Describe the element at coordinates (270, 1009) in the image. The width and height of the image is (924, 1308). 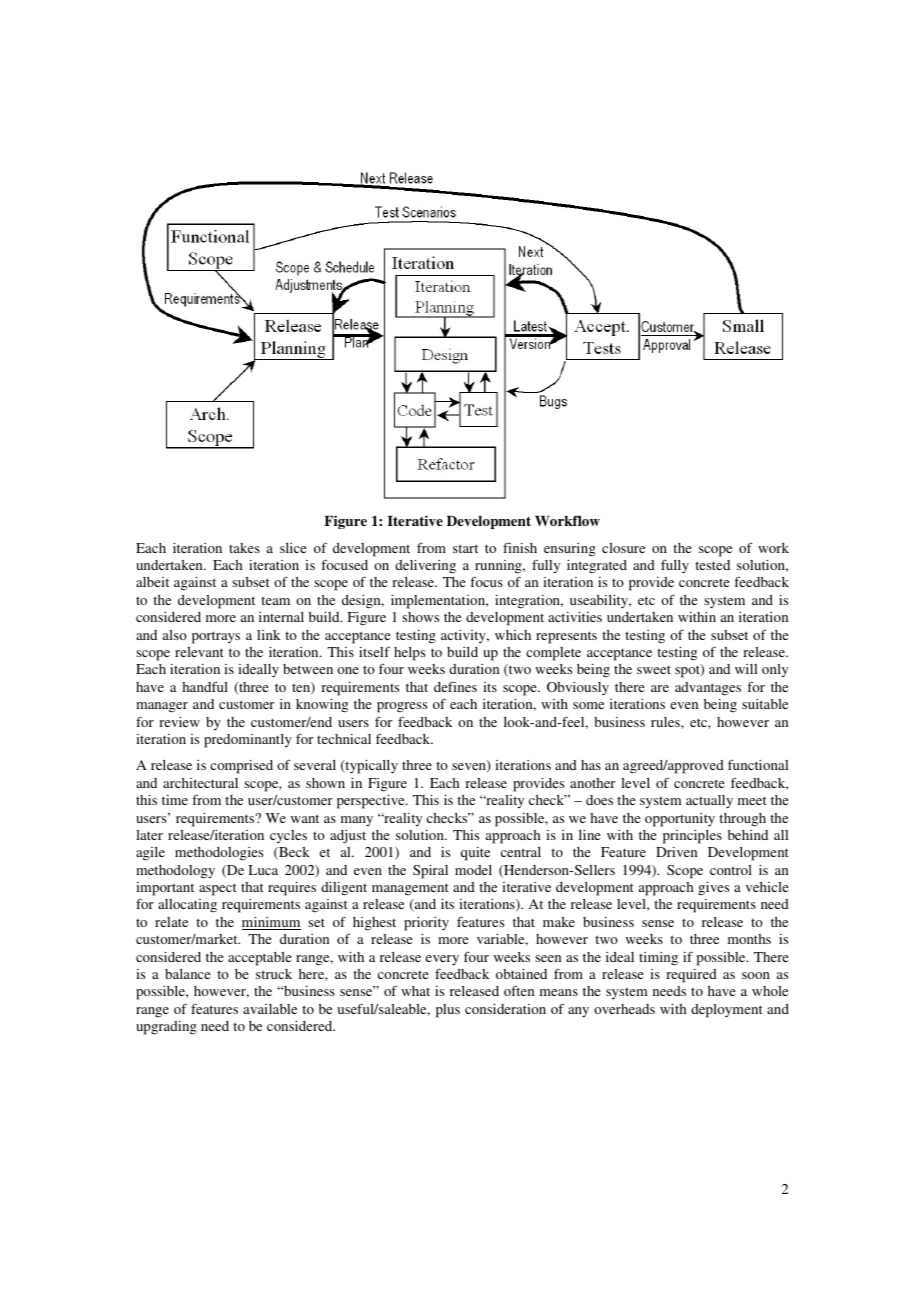
I see `available` at that location.
